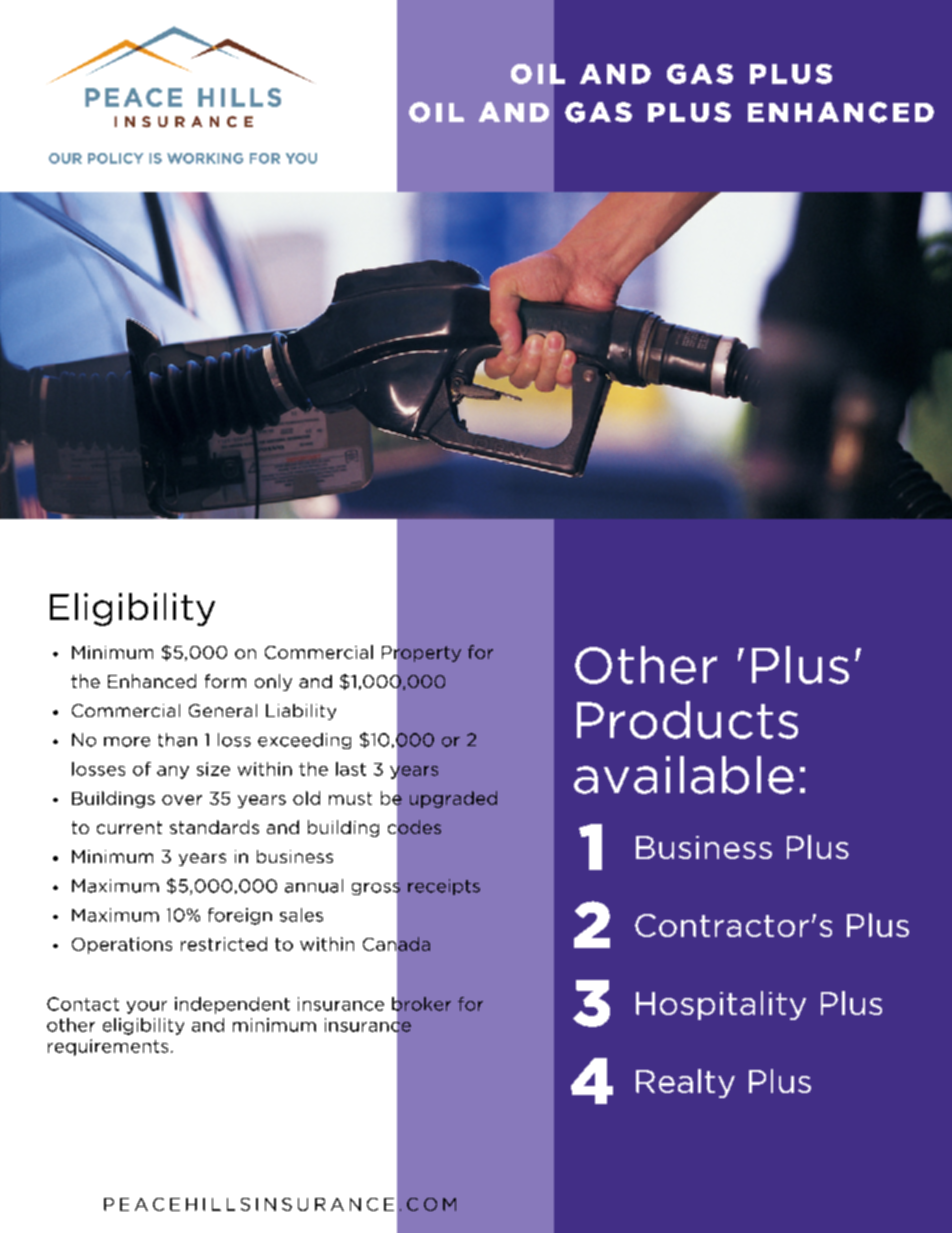  I want to click on must, so click(350, 798).
